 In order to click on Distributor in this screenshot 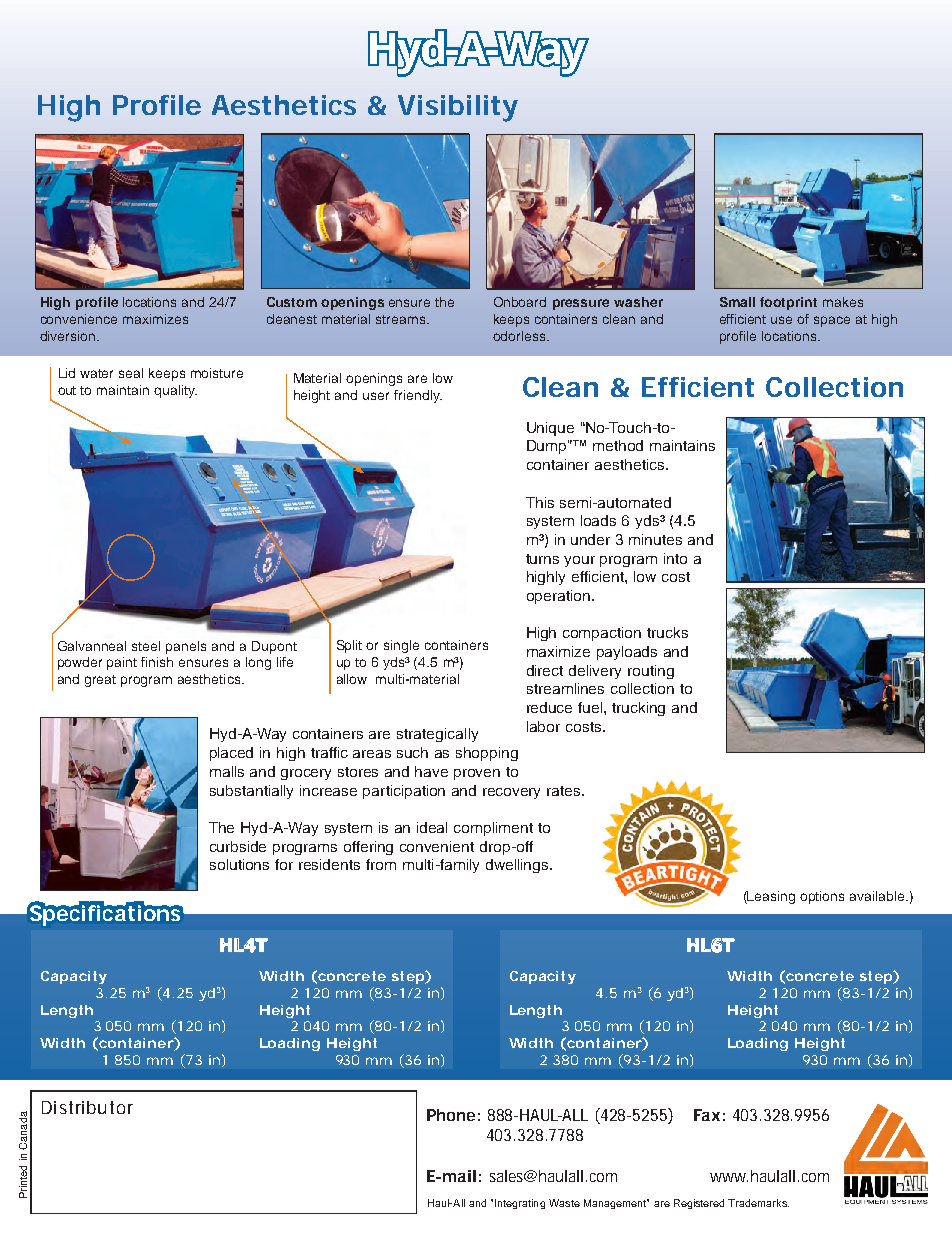, I will do `click(87, 1107)`.
